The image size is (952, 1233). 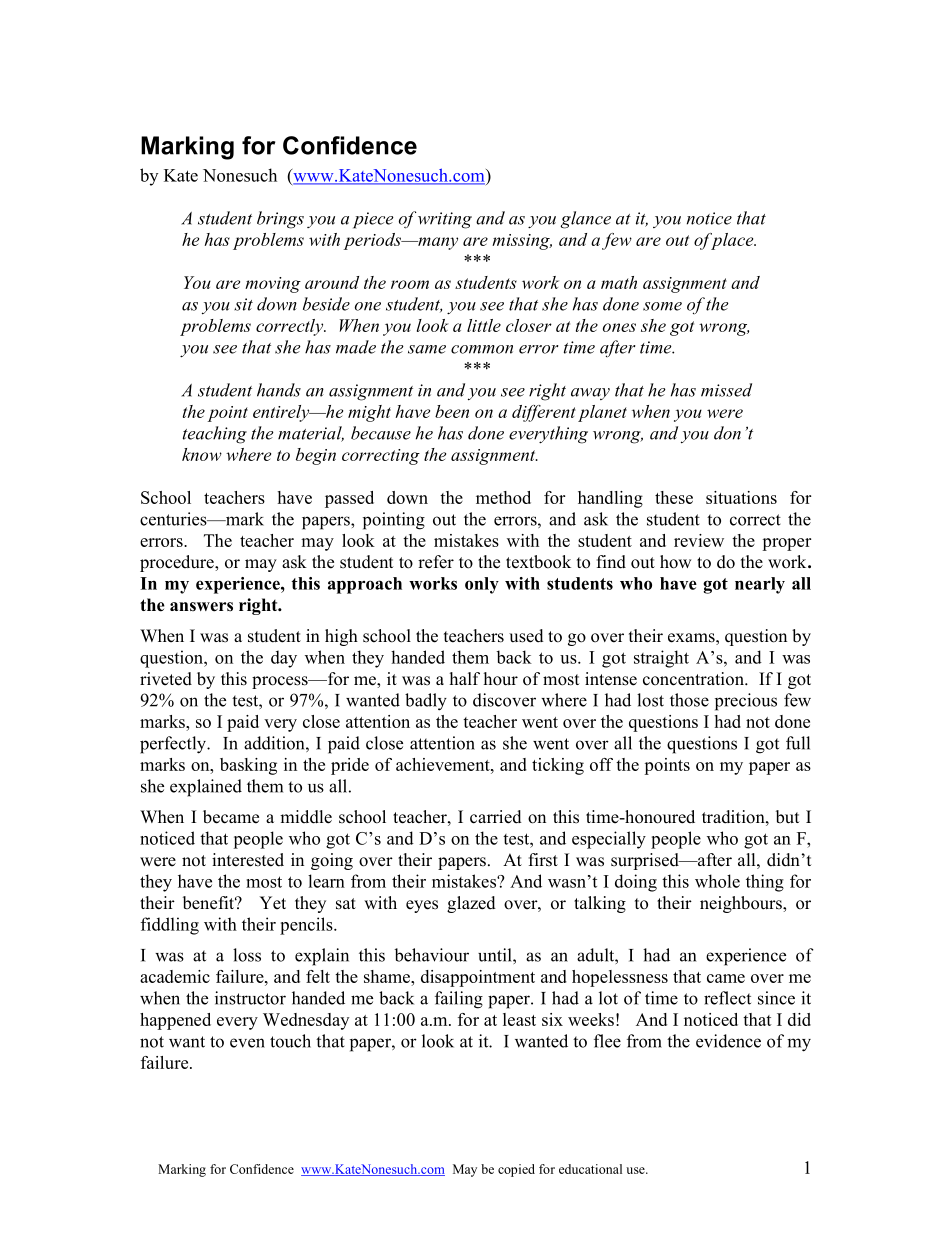 What do you see at coordinates (166, 679) in the page?
I see `riveted` at bounding box center [166, 679].
